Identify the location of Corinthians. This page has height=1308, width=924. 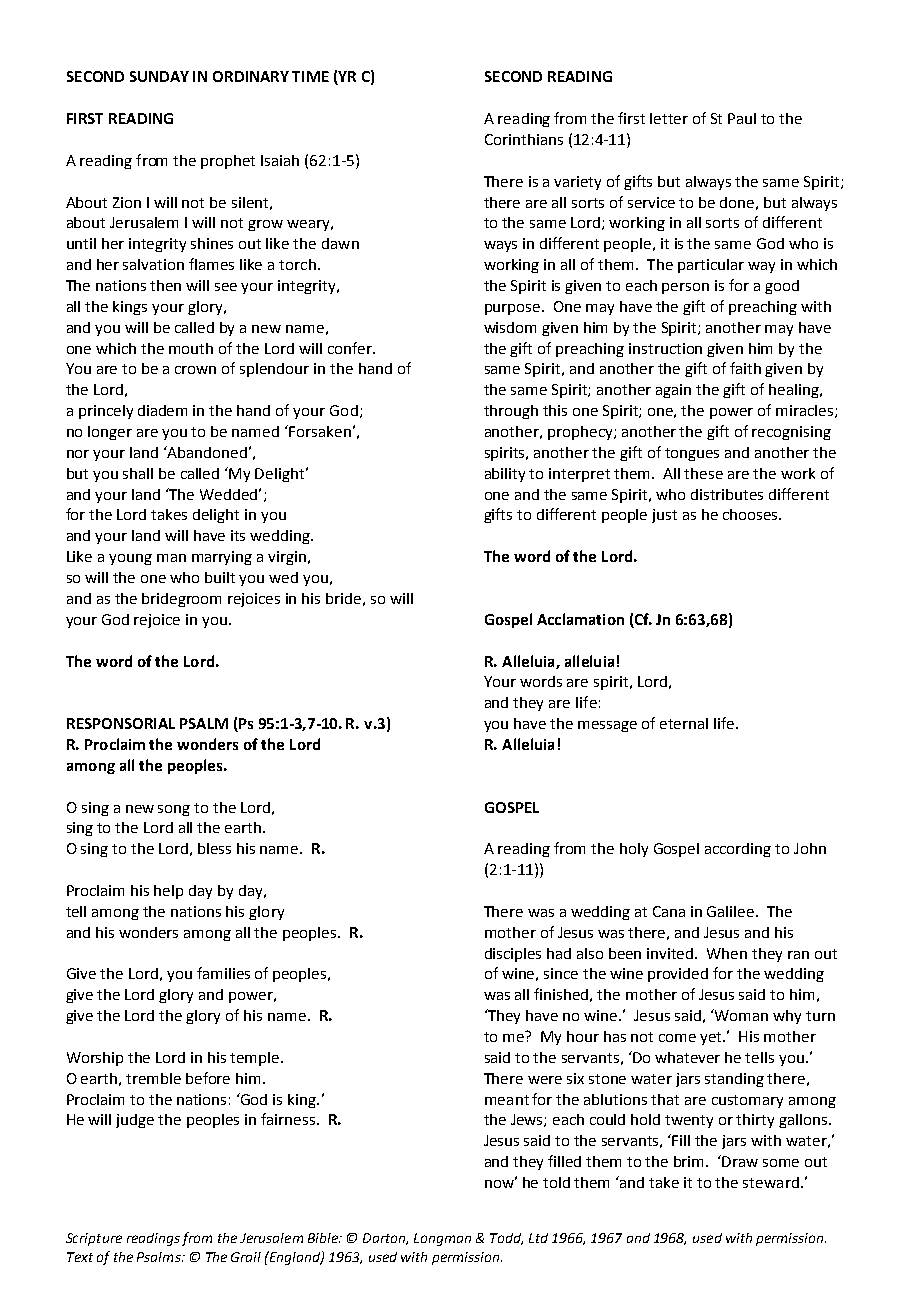
(524, 139).
